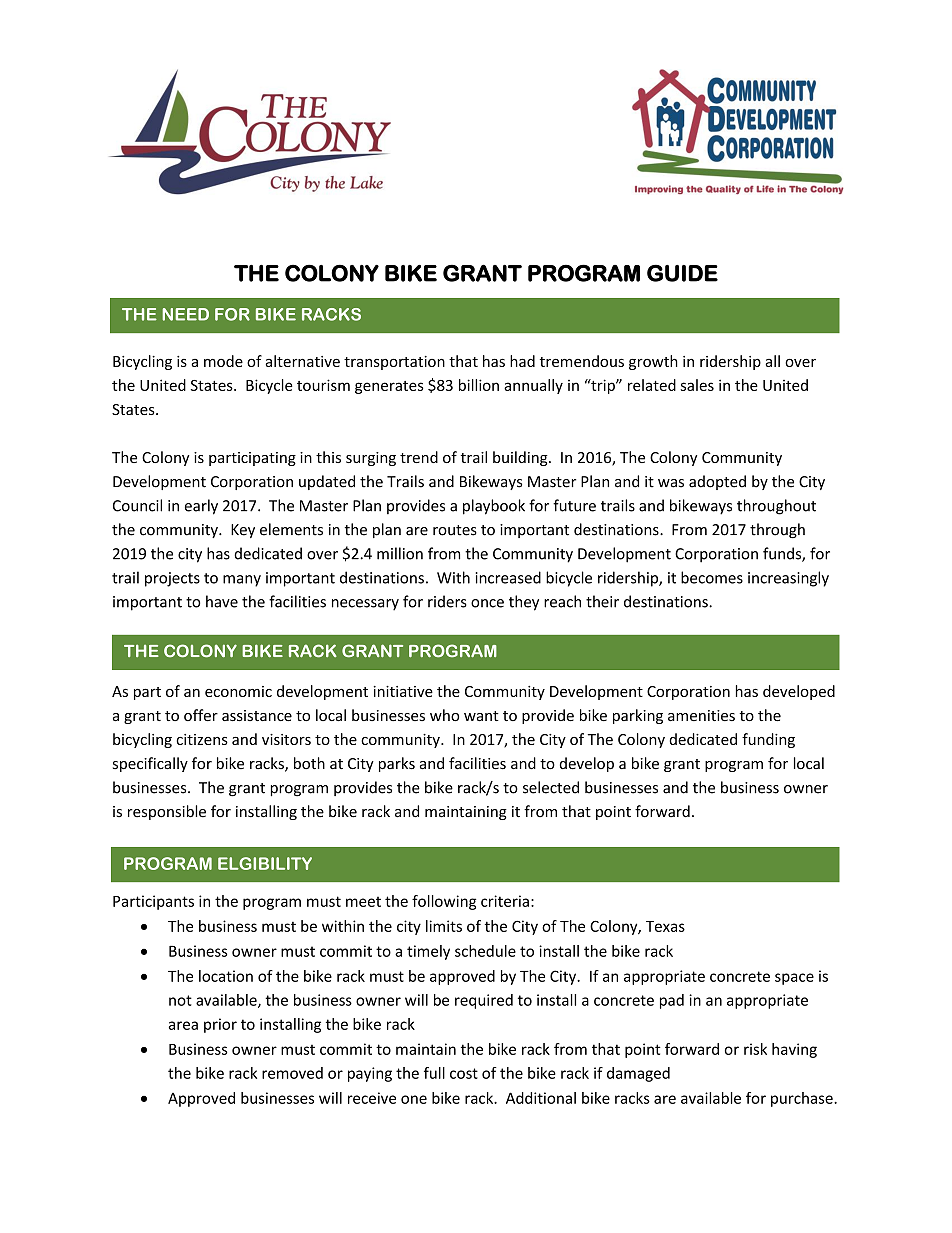  I want to click on selected, so click(551, 787).
